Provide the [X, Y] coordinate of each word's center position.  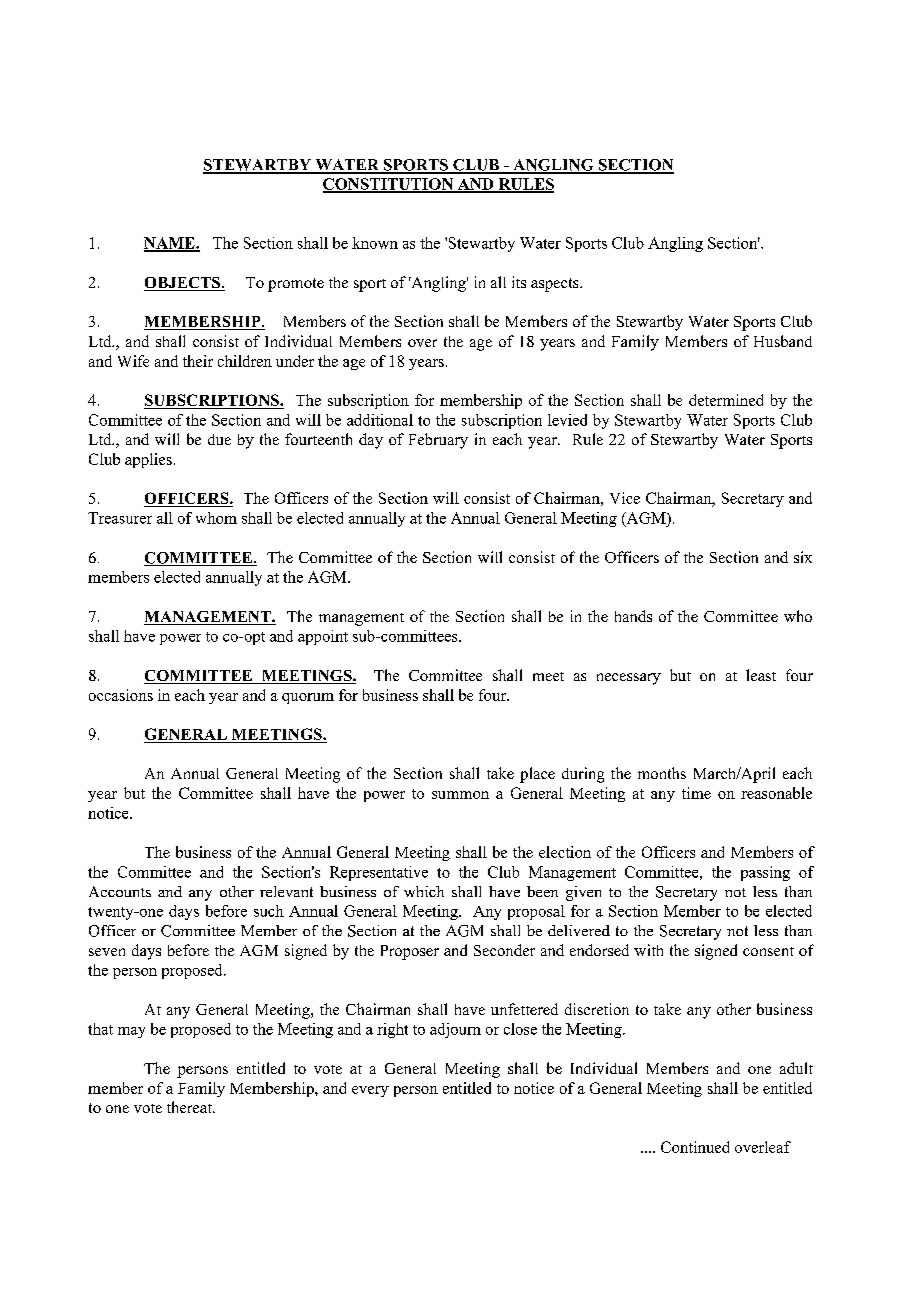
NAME [170, 244]
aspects [556, 285]
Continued [695, 1147]
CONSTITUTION [389, 185]
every [370, 1091]
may [131, 1032]
